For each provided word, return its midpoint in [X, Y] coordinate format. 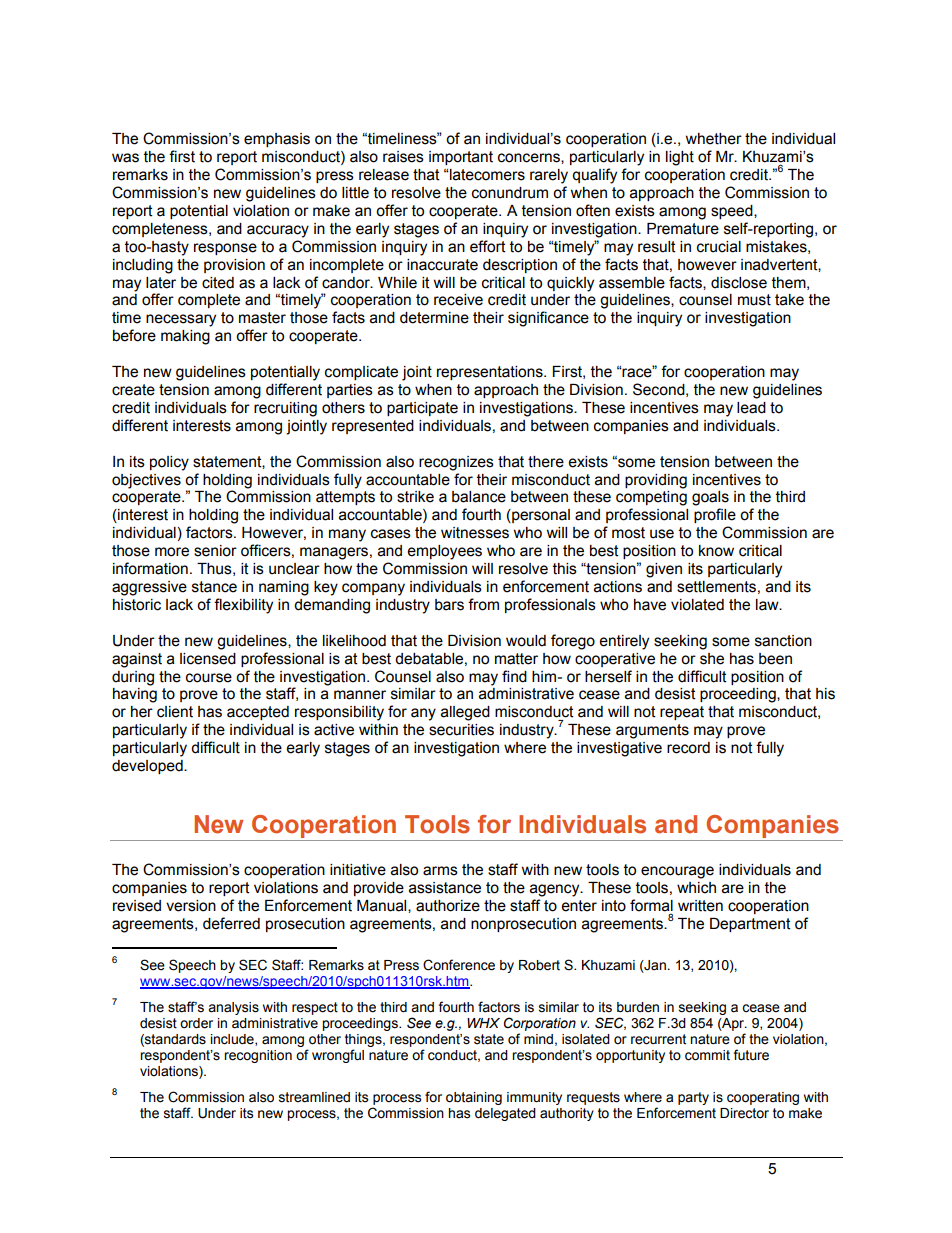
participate [422, 409]
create [133, 390]
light [680, 158]
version [191, 906]
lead [751, 408]
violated [697, 605]
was [125, 158]
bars [449, 605]
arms [440, 871]
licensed [208, 659]
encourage [677, 872]
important [461, 158]
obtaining [474, 1098]
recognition [258, 1056]
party [693, 1098]
